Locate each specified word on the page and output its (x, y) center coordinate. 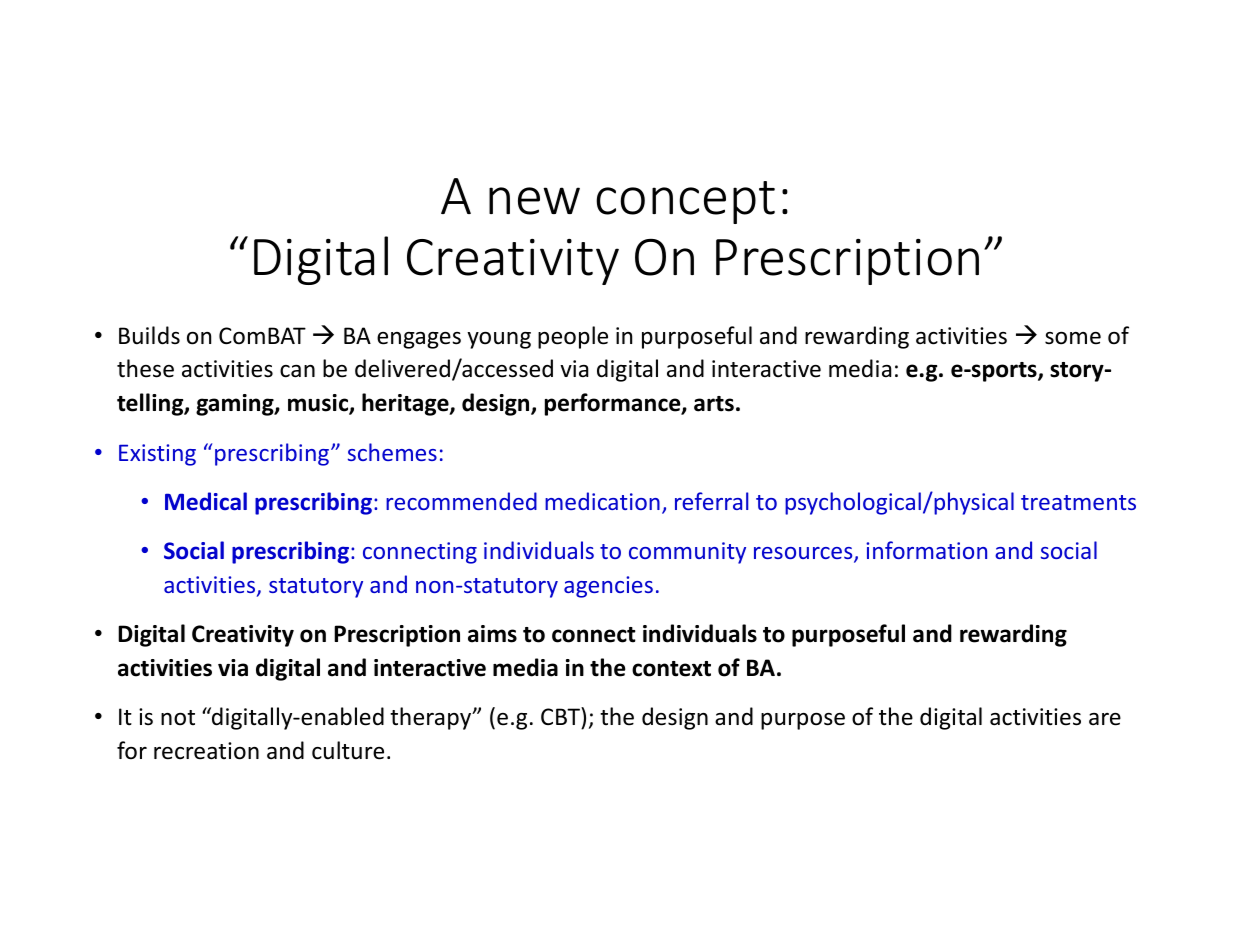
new (534, 201)
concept (685, 202)
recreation (206, 751)
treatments (1078, 502)
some (1073, 338)
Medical (206, 501)
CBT (561, 718)
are (1105, 719)
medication (602, 501)
